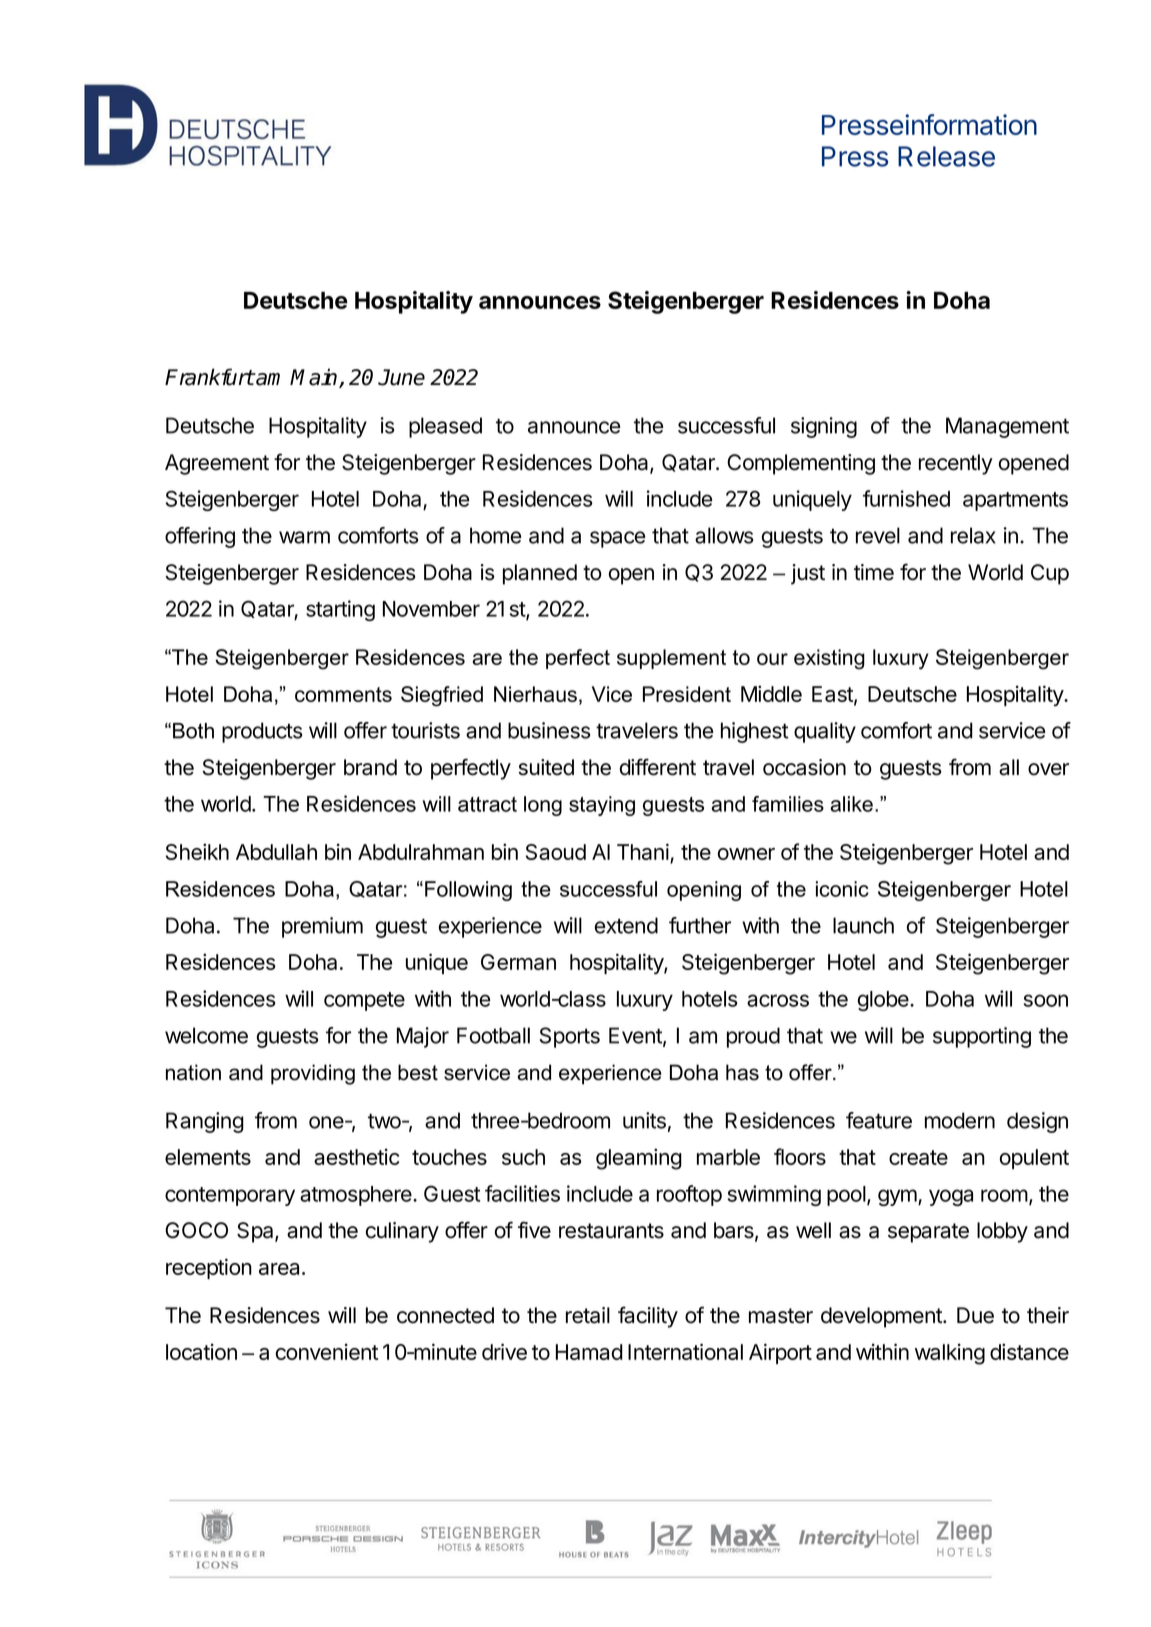 The height and width of the image is (1627, 1151). What do you see at coordinates (1007, 427) in the image?
I see `Management` at bounding box center [1007, 427].
